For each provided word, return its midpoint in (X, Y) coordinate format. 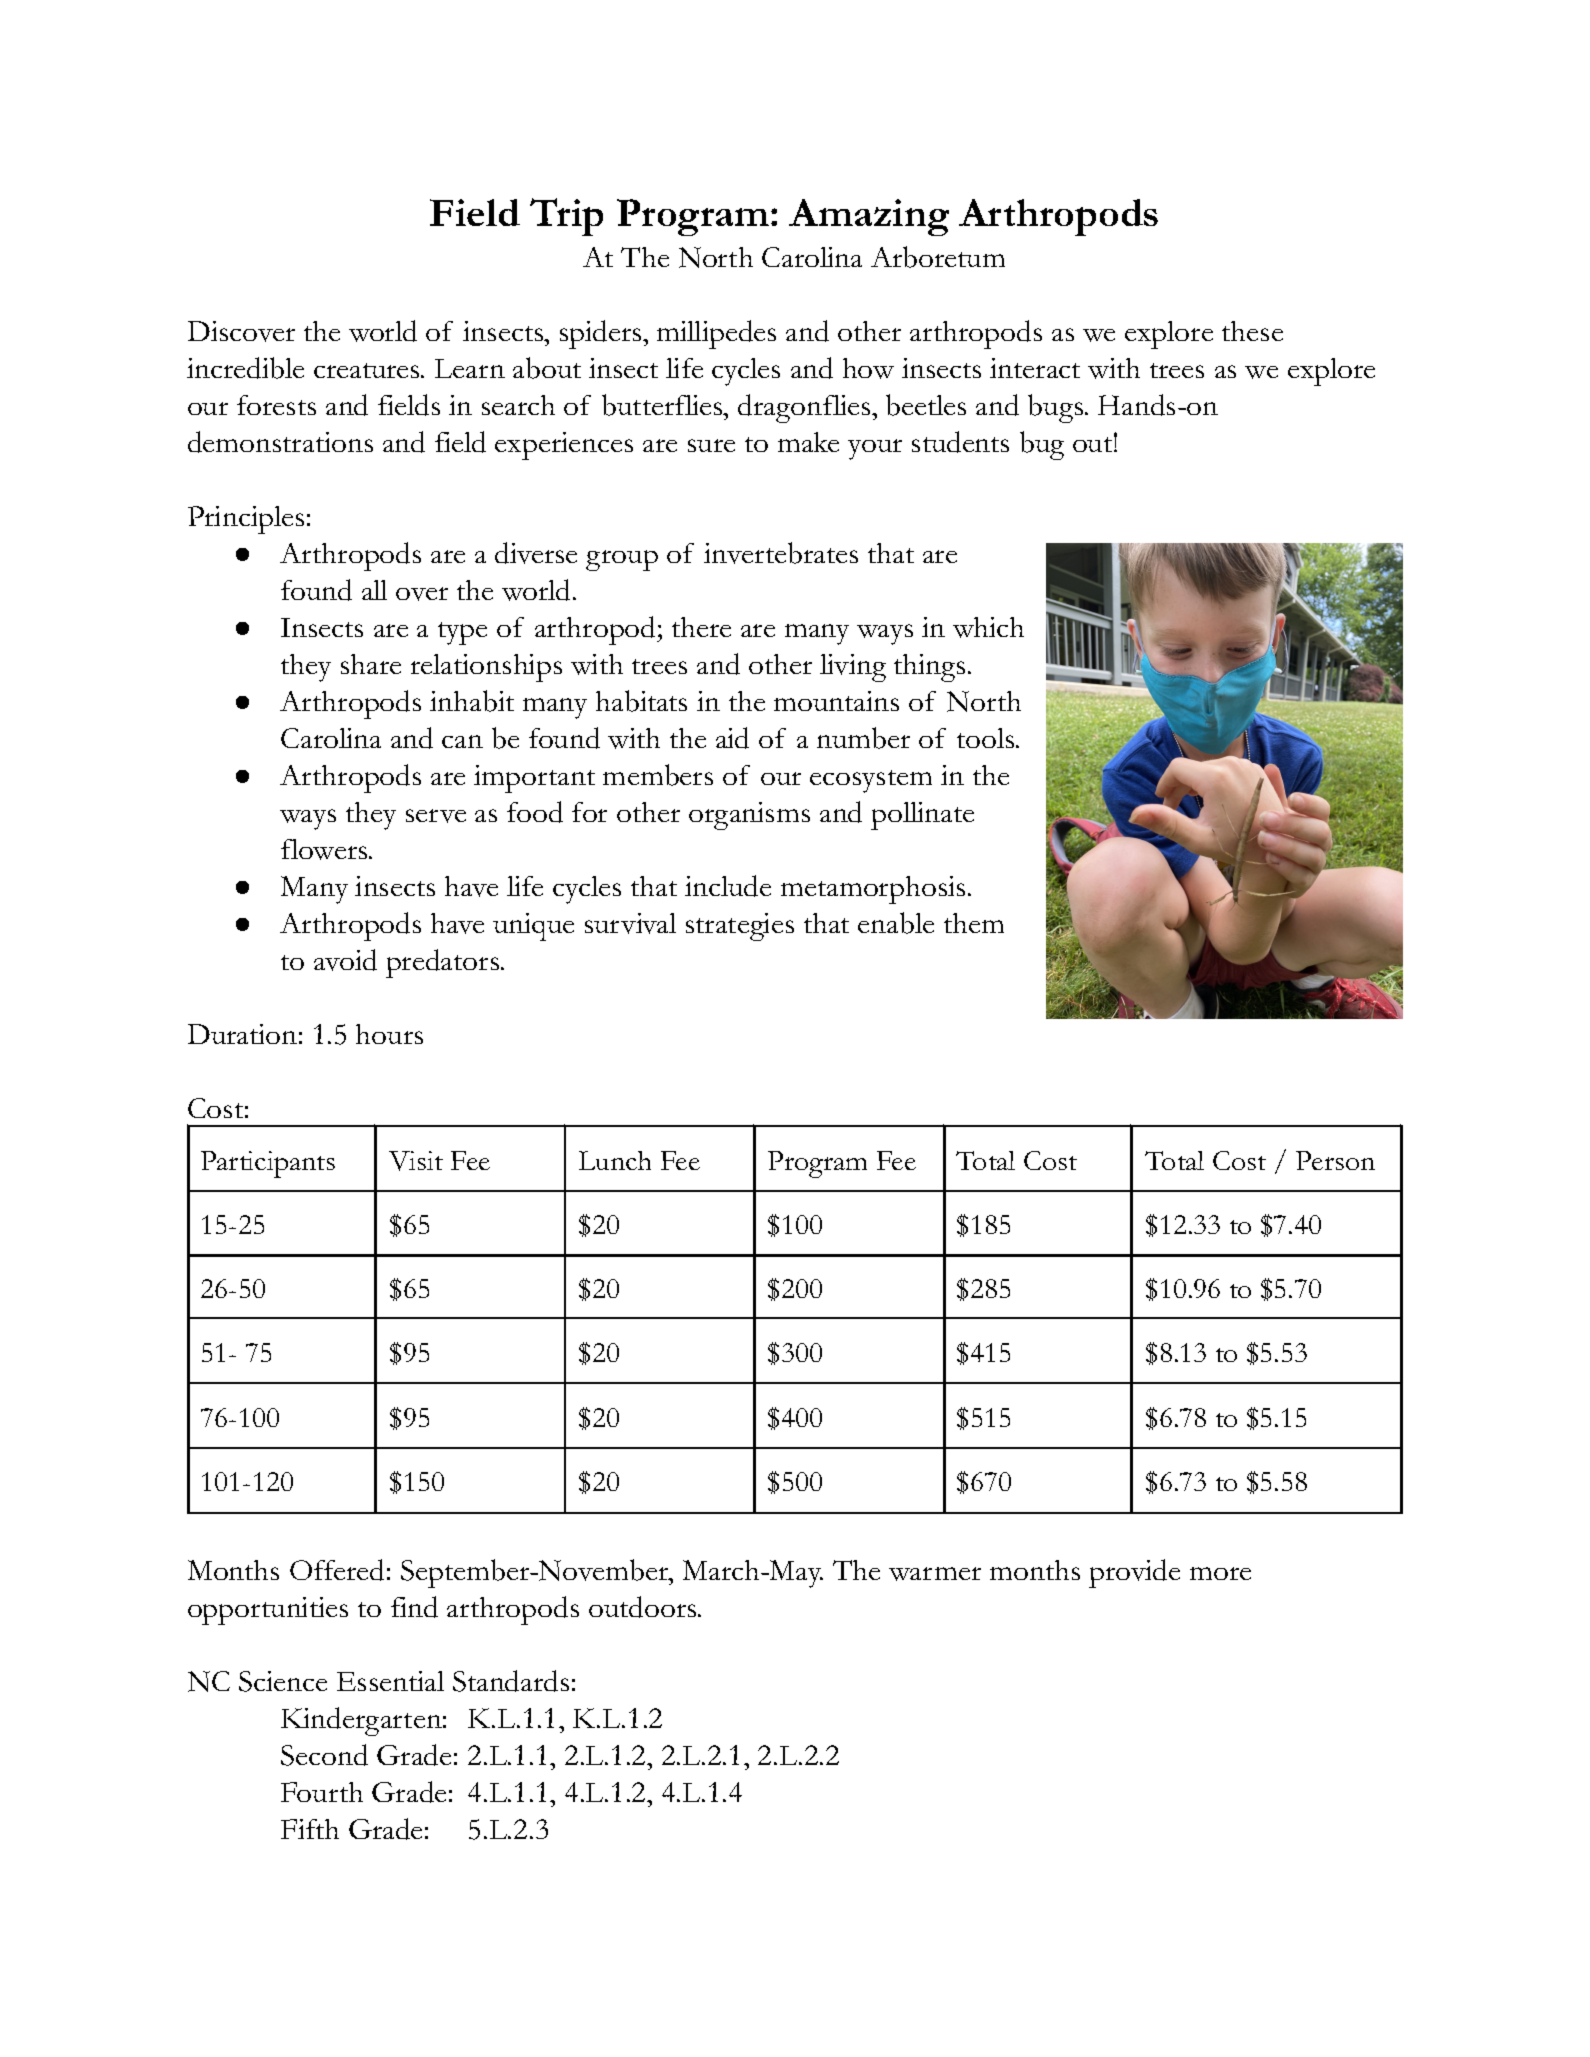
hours (389, 1034)
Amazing (869, 217)
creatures (368, 370)
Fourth (322, 1792)
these (1252, 331)
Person (1335, 1160)
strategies (740, 927)
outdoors (644, 1607)
